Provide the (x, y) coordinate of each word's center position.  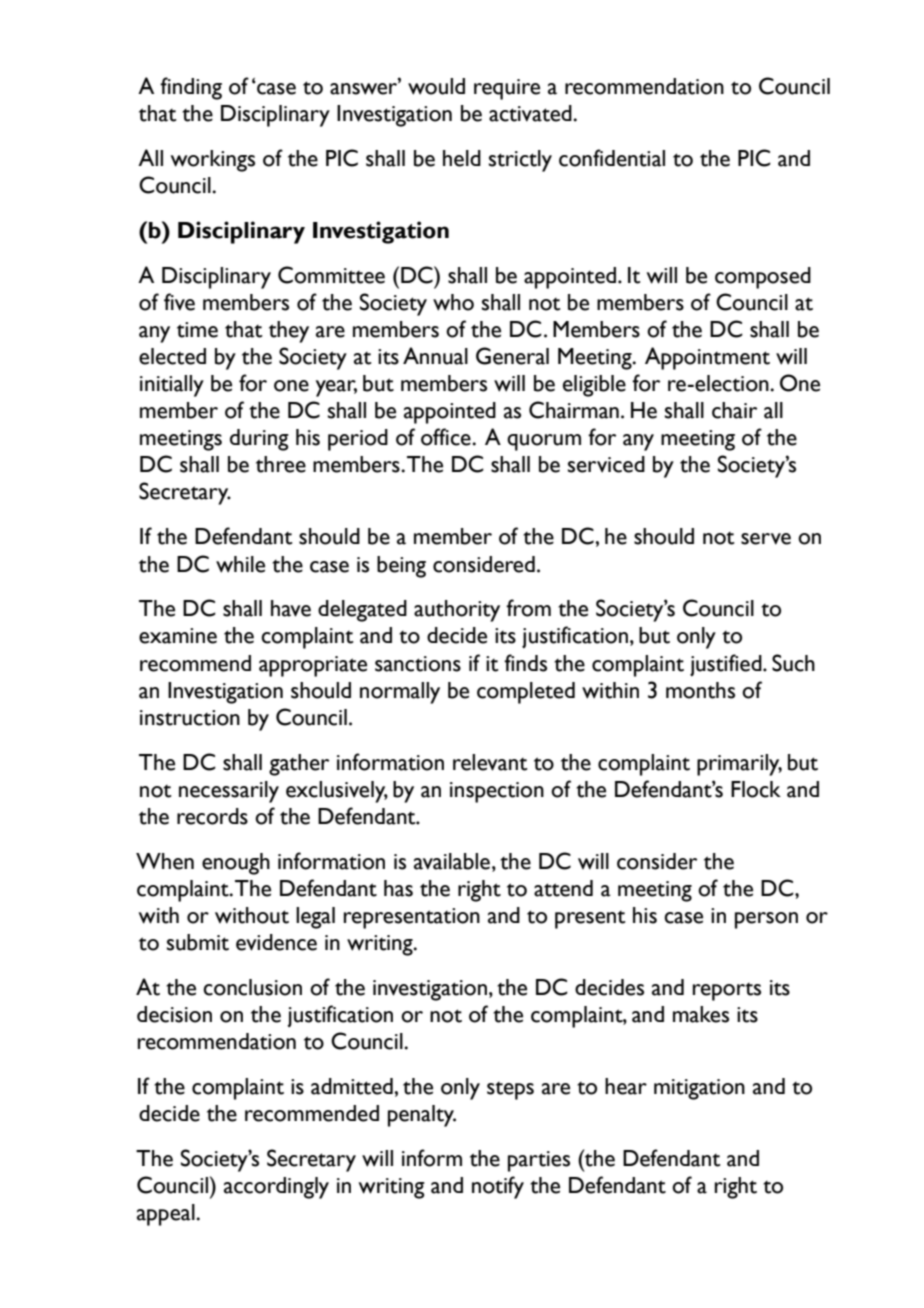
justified (727, 665)
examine (178, 636)
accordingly (276, 1188)
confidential (612, 158)
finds (525, 663)
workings (213, 161)
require (507, 89)
